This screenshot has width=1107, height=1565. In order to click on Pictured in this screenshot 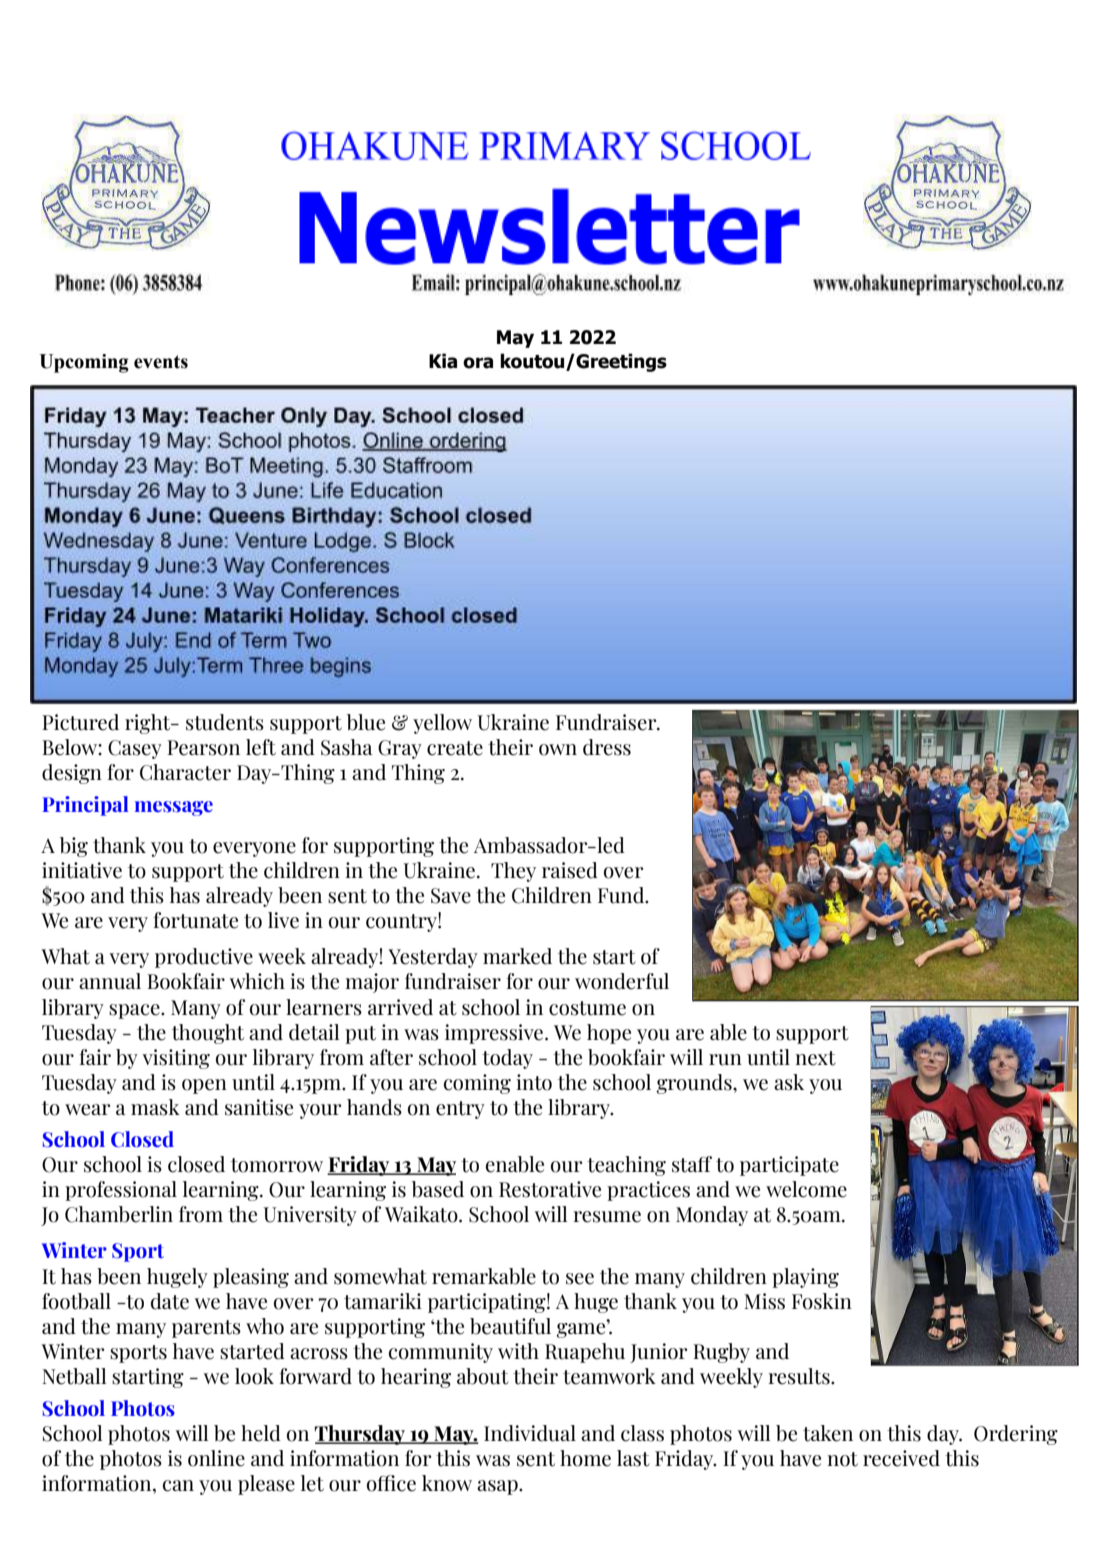, I will do `click(80, 722)`.
